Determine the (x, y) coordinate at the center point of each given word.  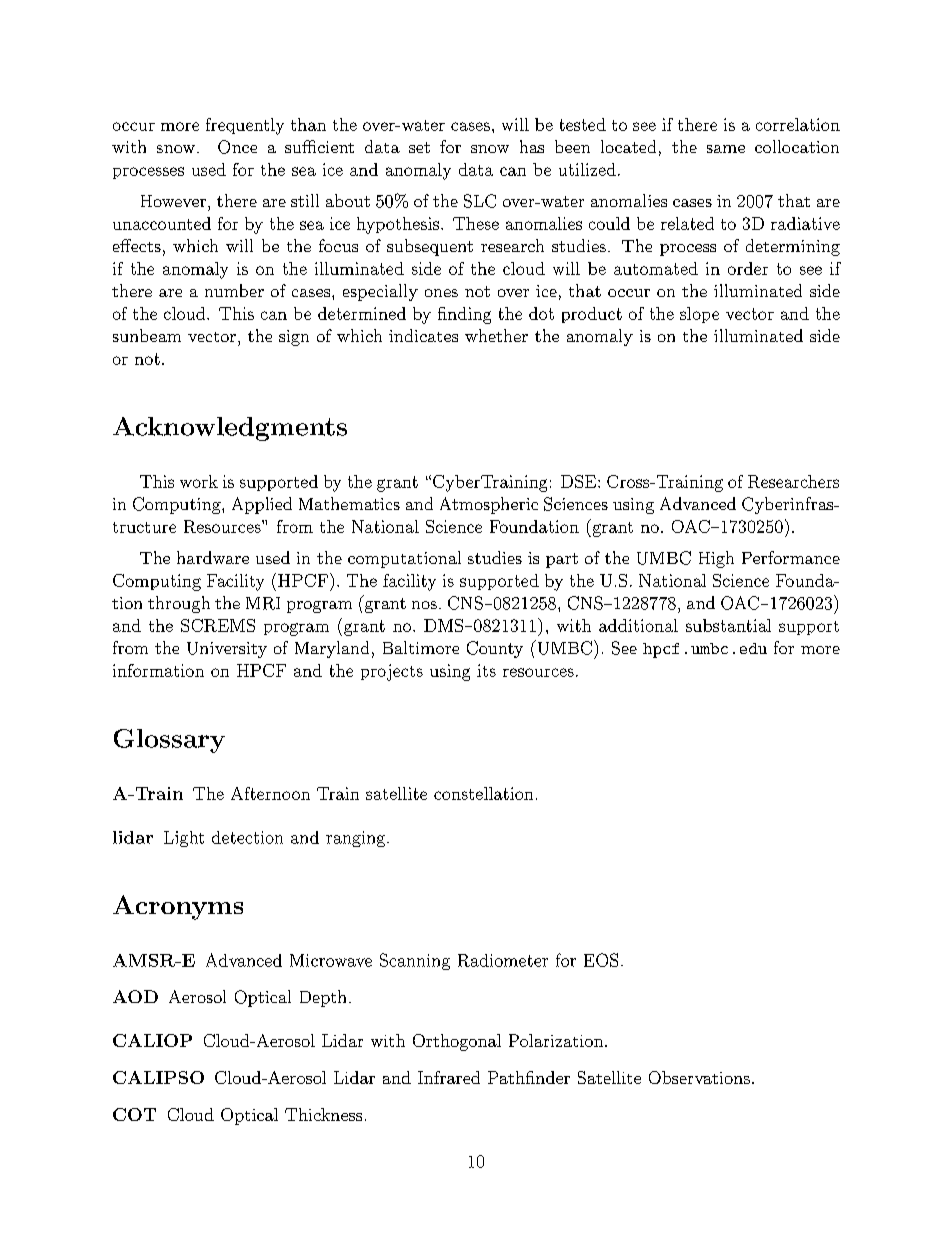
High (716, 559)
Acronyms (178, 907)
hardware (213, 557)
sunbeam (147, 335)
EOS (601, 960)
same (726, 149)
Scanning (415, 961)
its (486, 670)
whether (496, 335)
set (419, 147)
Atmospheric (489, 505)
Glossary (169, 741)
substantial (728, 625)
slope (699, 315)
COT (134, 1114)
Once (237, 147)
